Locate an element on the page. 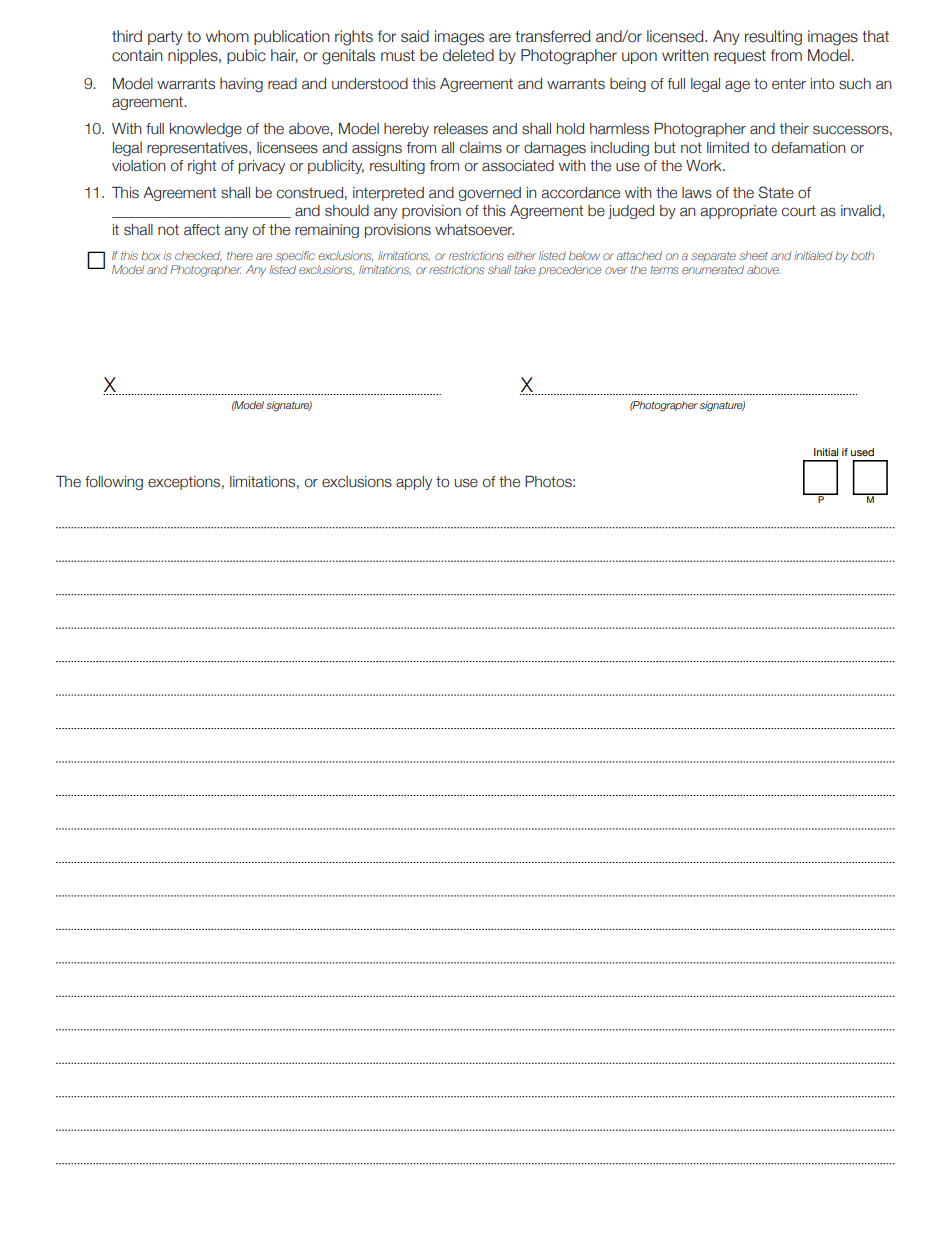 The width and height of the page is (952, 1233). deleted is located at coordinates (468, 55).
